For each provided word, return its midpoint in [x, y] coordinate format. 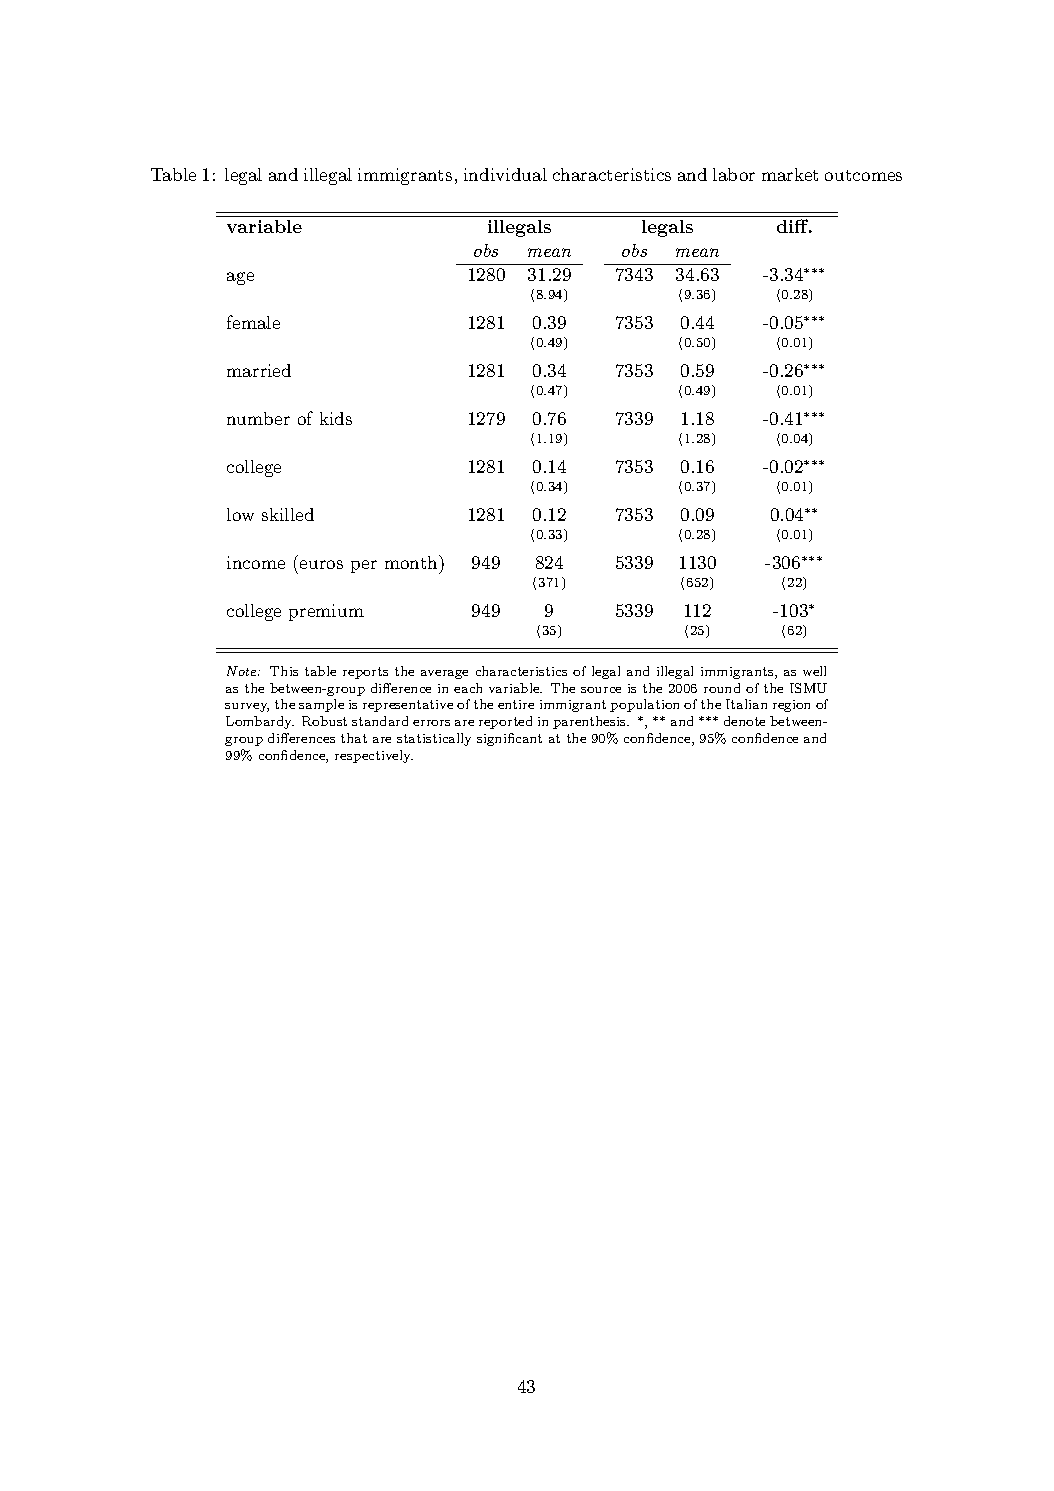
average [444, 674]
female [253, 322]
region [791, 706]
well [814, 671]
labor [734, 174]
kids [336, 418]
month [412, 562]
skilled [288, 514]
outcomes [863, 175]
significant [509, 739]
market [790, 174]
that [354, 738]
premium [326, 612]
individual [505, 174]
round [722, 688]
